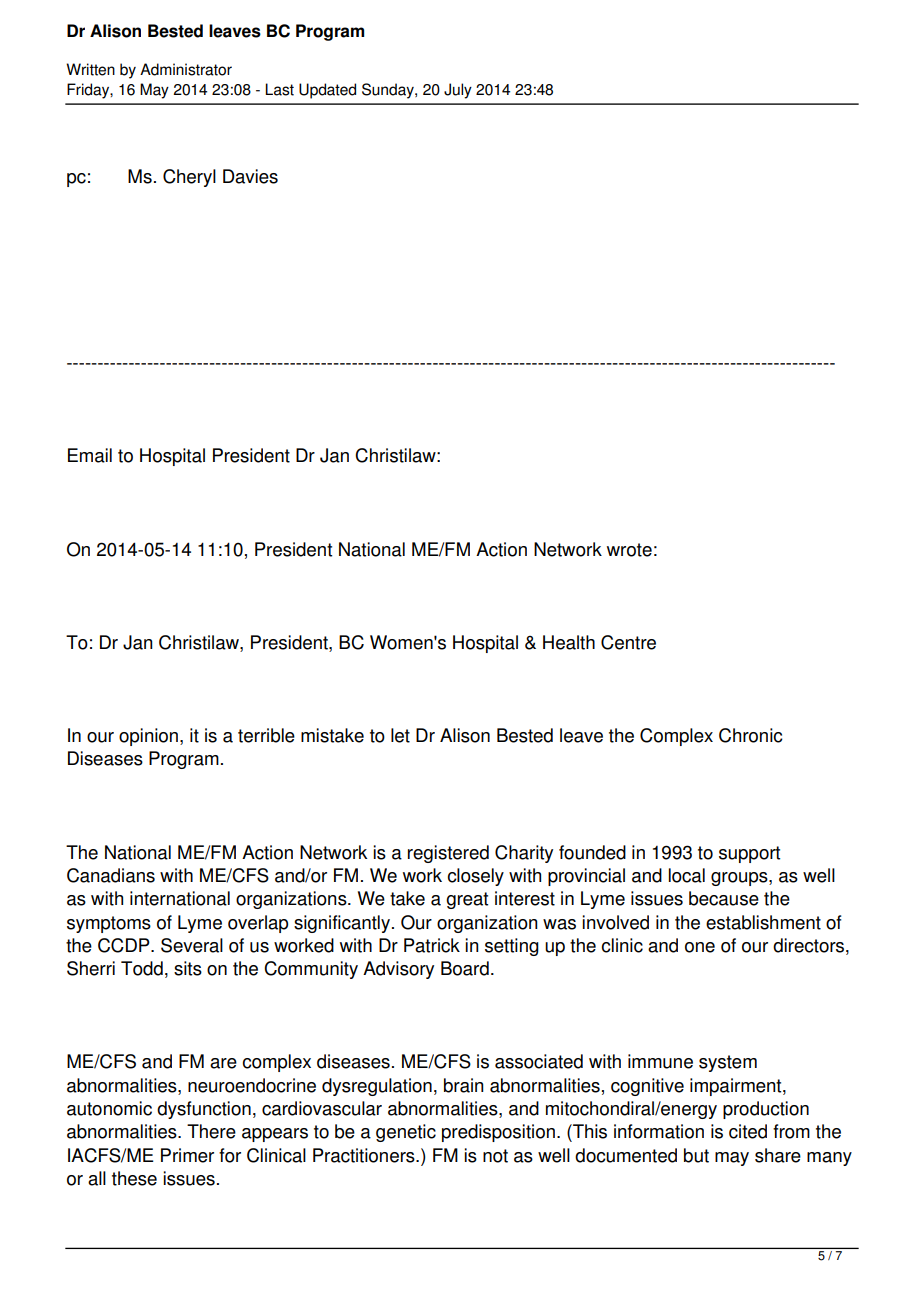 The width and height of the screenshot is (924, 1308). I want to click on cited, so click(748, 1131).
